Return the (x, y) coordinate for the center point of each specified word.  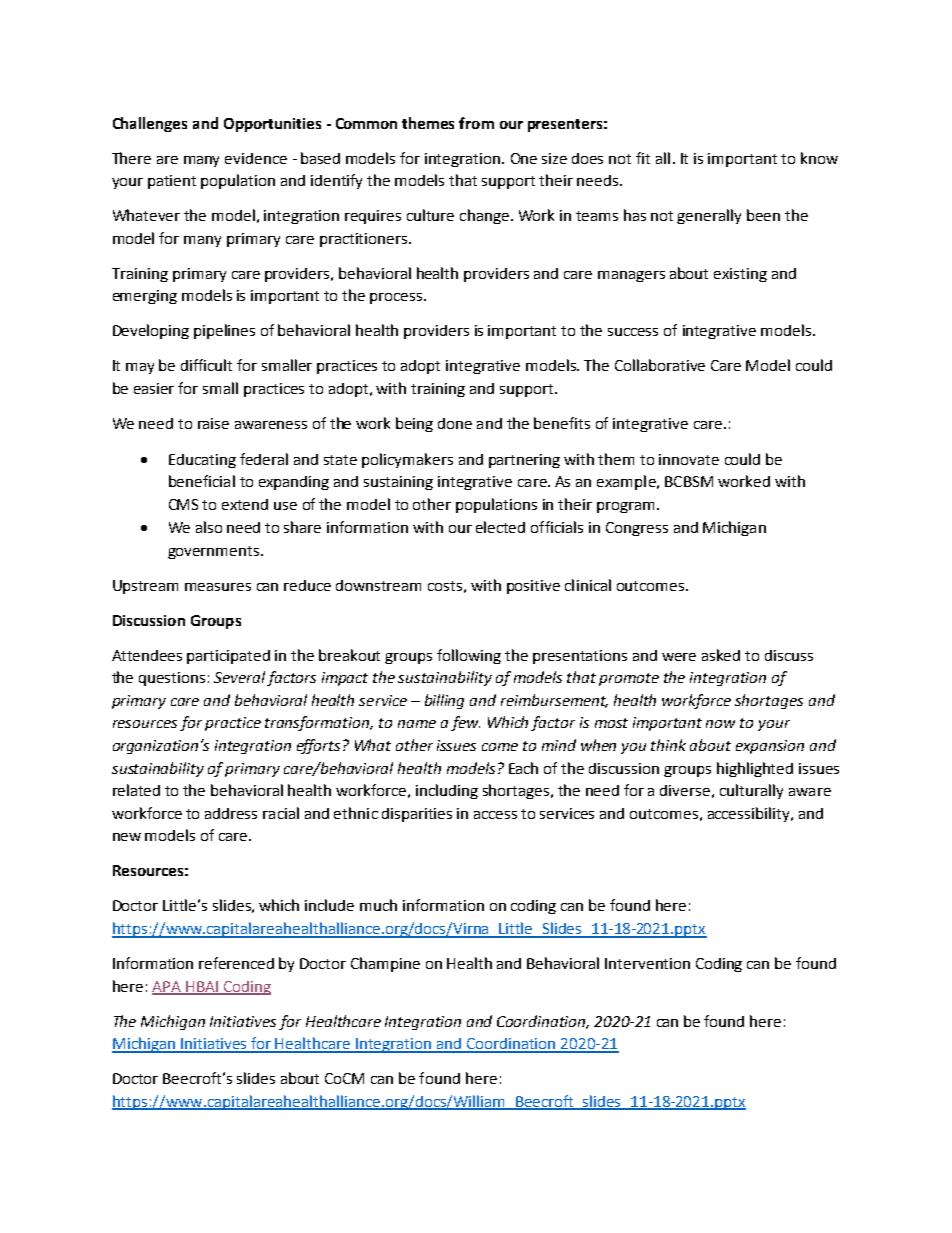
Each (523, 768)
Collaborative (660, 365)
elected (500, 527)
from (476, 123)
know (819, 158)
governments (215, 552)
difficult (206, 365)
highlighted (755, 769)
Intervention (647, 963)
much (378, 905)
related (136, 790)
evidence (256, 158)
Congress (637, 529)
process (397, 298)
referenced (236, 963)
